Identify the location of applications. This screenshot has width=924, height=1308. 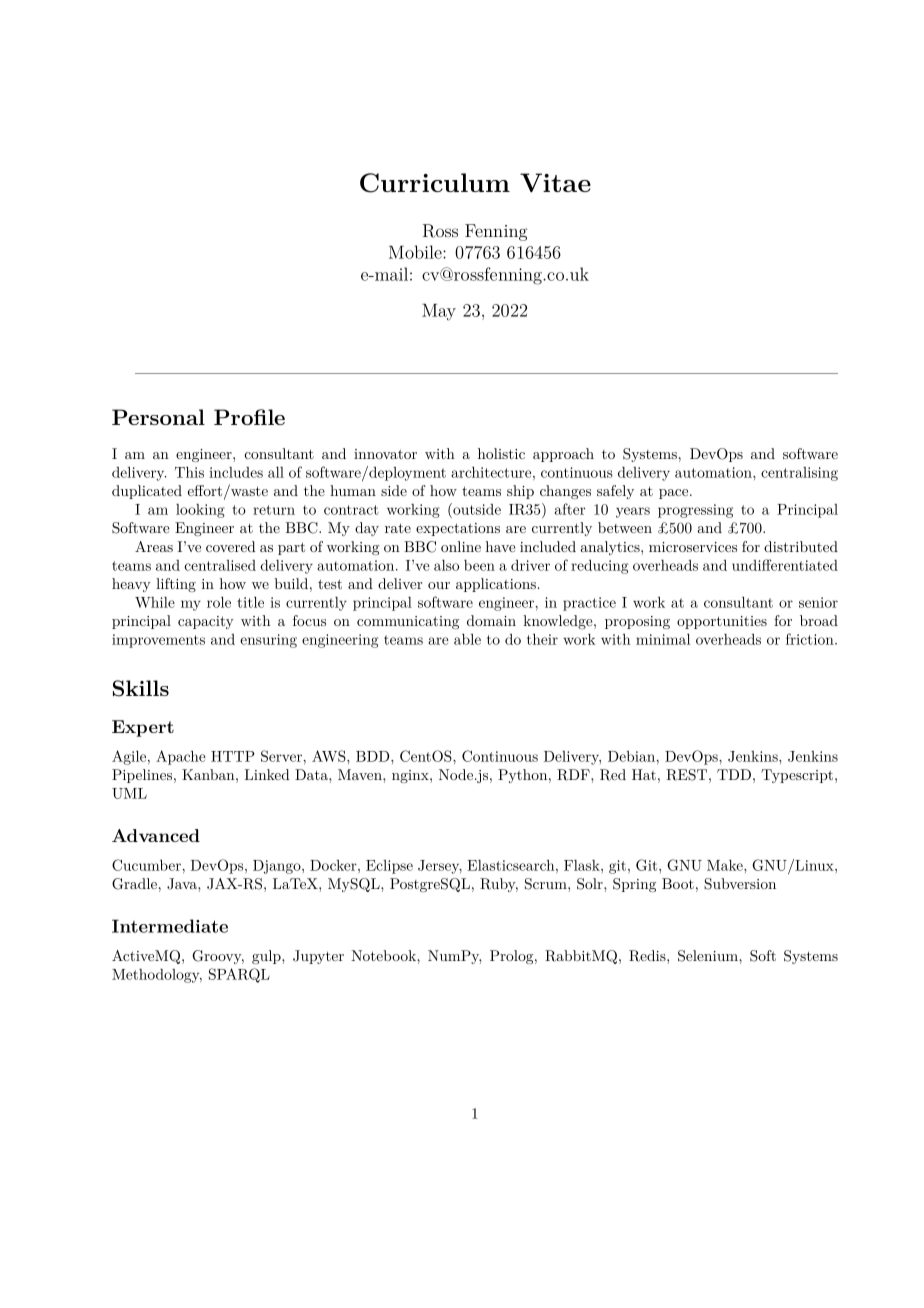
(496, 585).
